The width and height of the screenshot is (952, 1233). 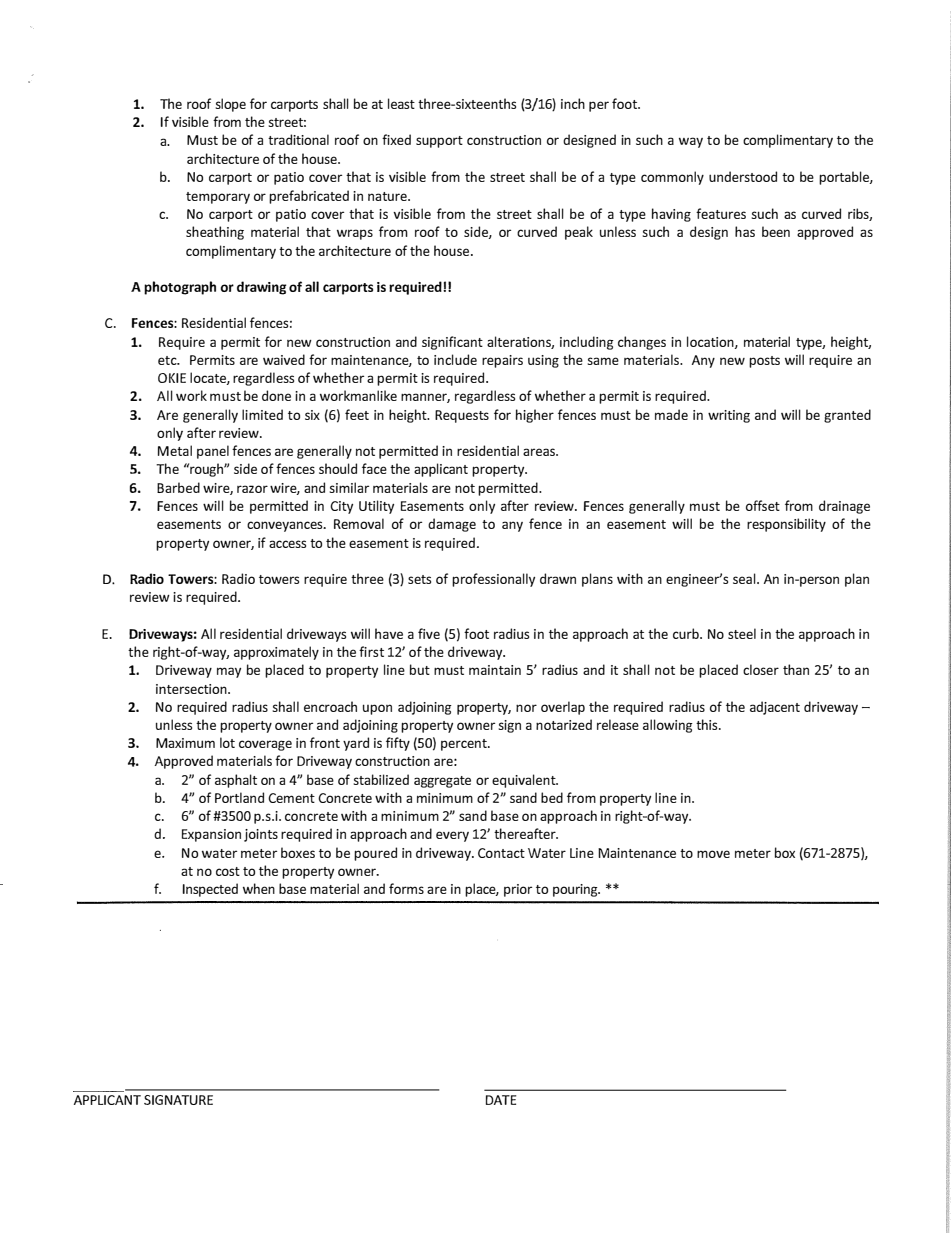 I want to click on slope, so click(x=231, y=105).
